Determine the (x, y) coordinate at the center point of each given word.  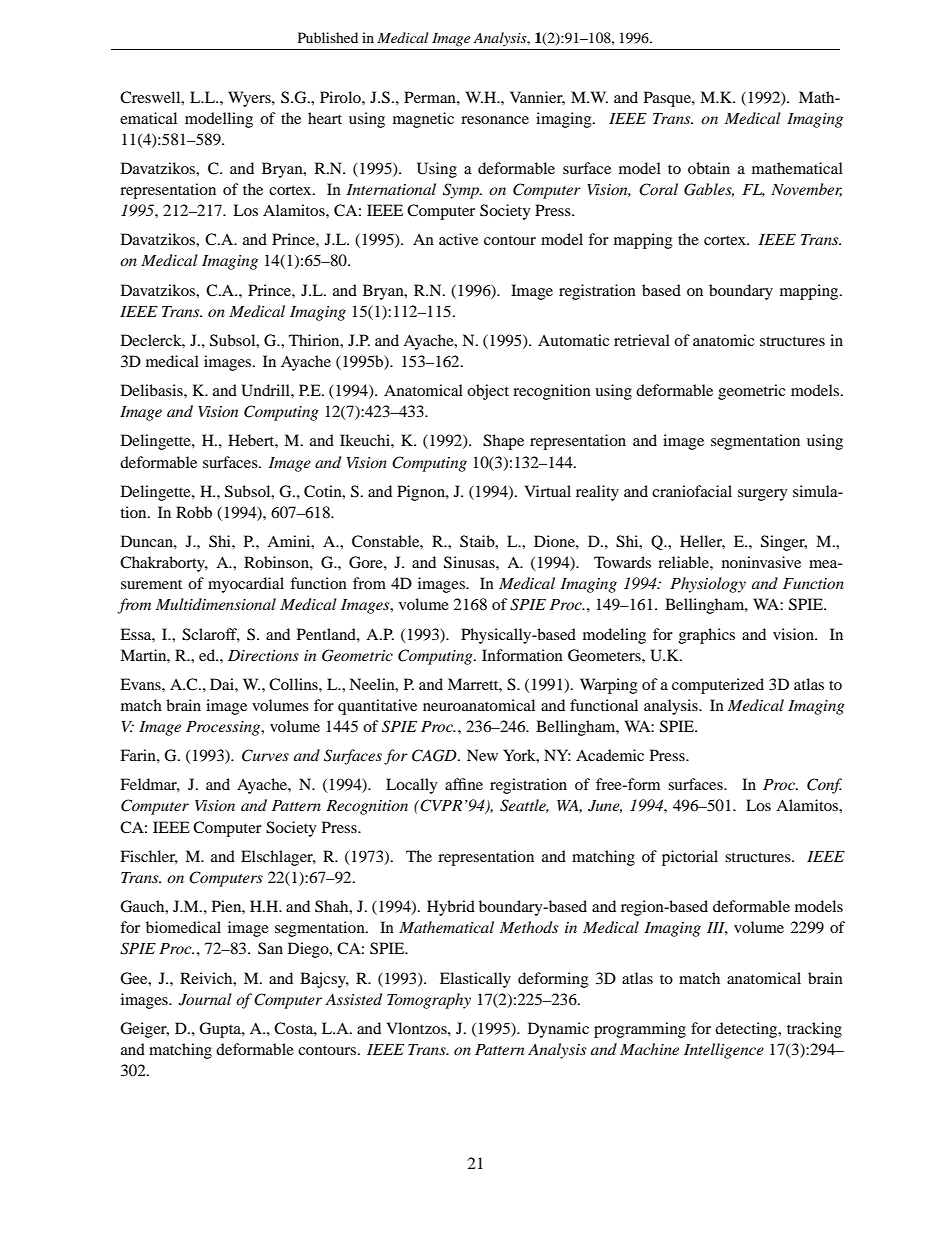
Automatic (573, 340)
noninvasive (761, 562)
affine (464, 784)
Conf (824, 786)
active (458, 239)
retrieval (642, 340)
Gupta (221, 1030)
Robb (194, 512)
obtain (709, 168)
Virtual (547, 491)
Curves (265, 755)
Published (328, 37)
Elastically (475, 980)
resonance (495, 120)
